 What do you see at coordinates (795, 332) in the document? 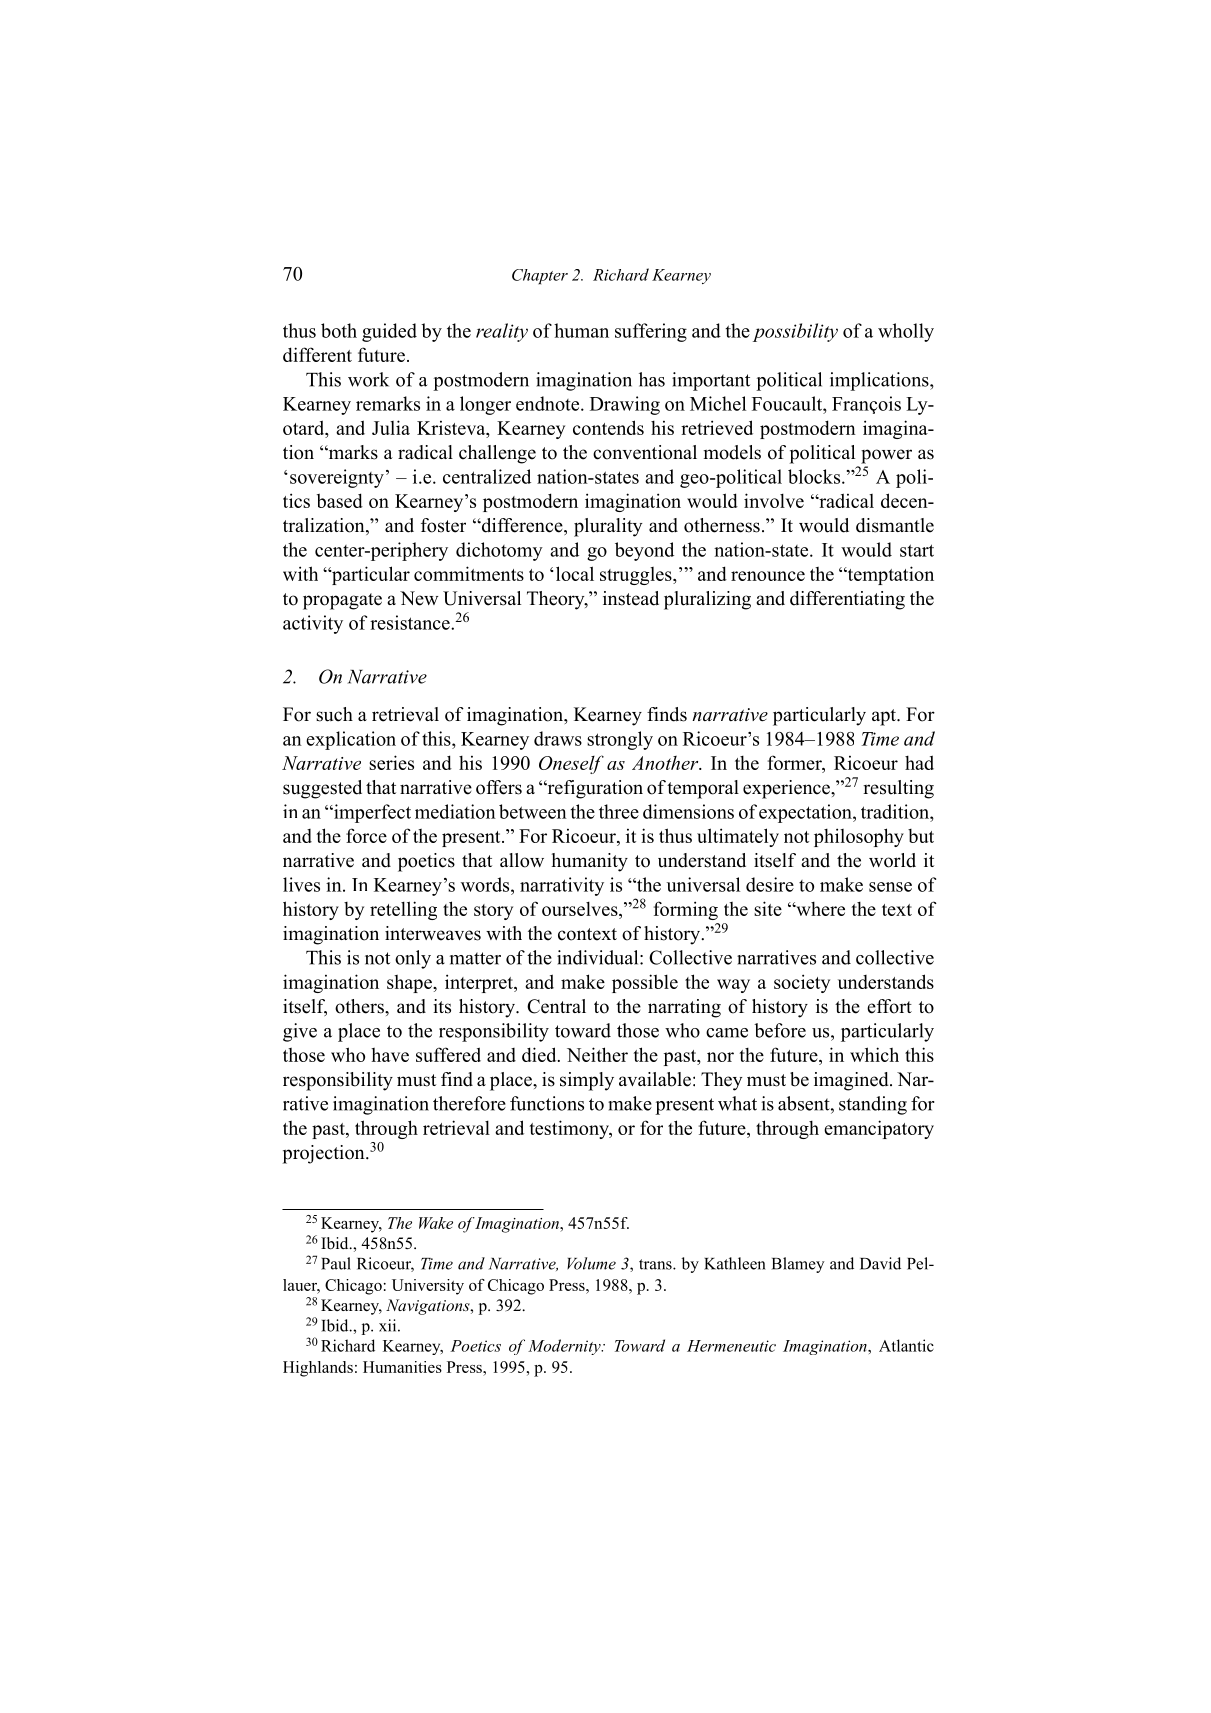
I see `possibility` at bounding box center [795, 332].
